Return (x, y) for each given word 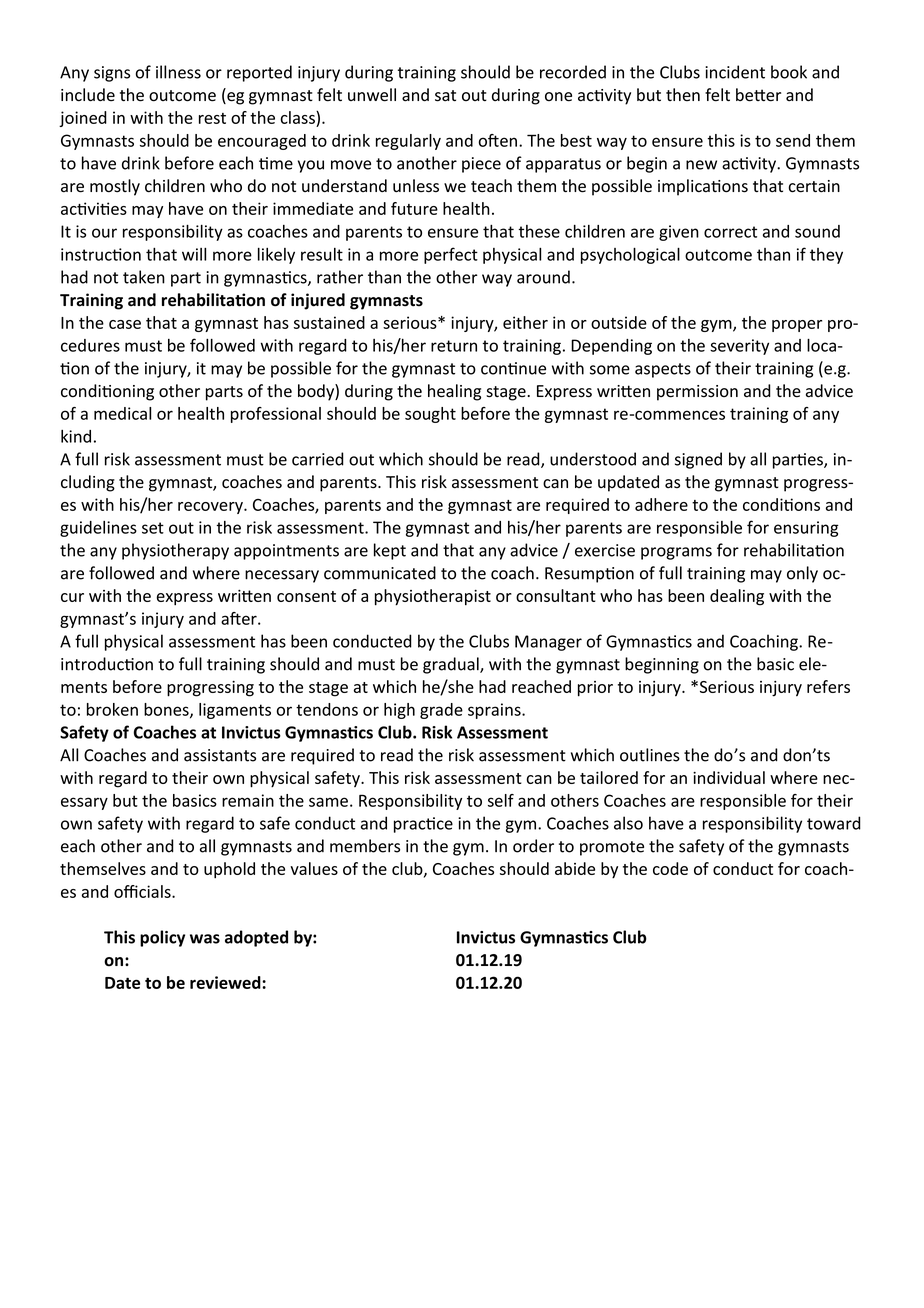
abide (575, 868)
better (758, 95)
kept (390, 551)
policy (162, 938)
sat (445, 96)
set (153, 528)
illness (178, 72)
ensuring (806, 529)
